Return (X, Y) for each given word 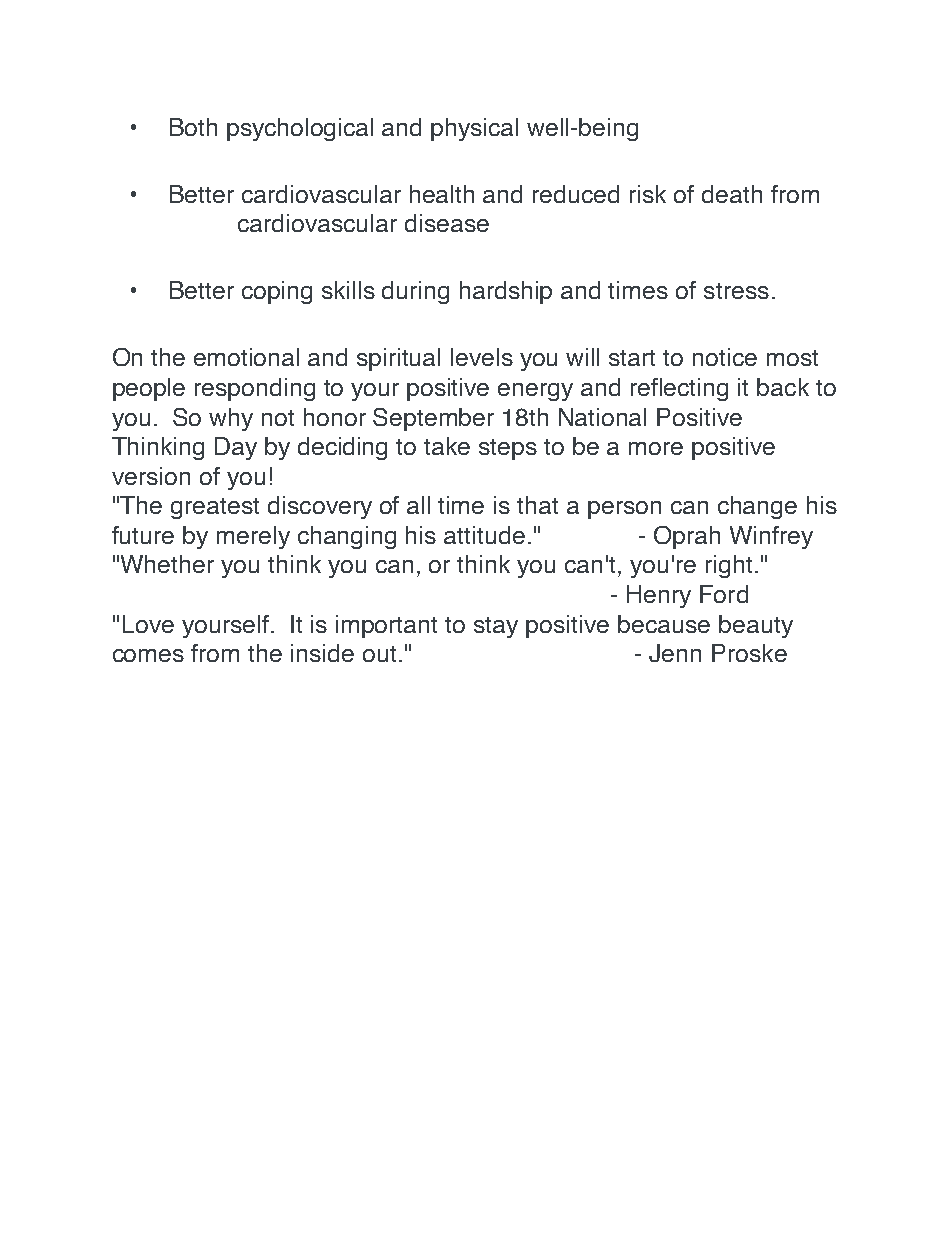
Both (193, 127)
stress (736, 291)
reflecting (679, 389)
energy (535, 392)
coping (277, 292)
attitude (484, 535)
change (757, 507)
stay (496, 627)
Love (148, 624)
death (732, 194)
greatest (215, 508)
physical (474, 129)
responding (255, 389)
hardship (506, 292)
